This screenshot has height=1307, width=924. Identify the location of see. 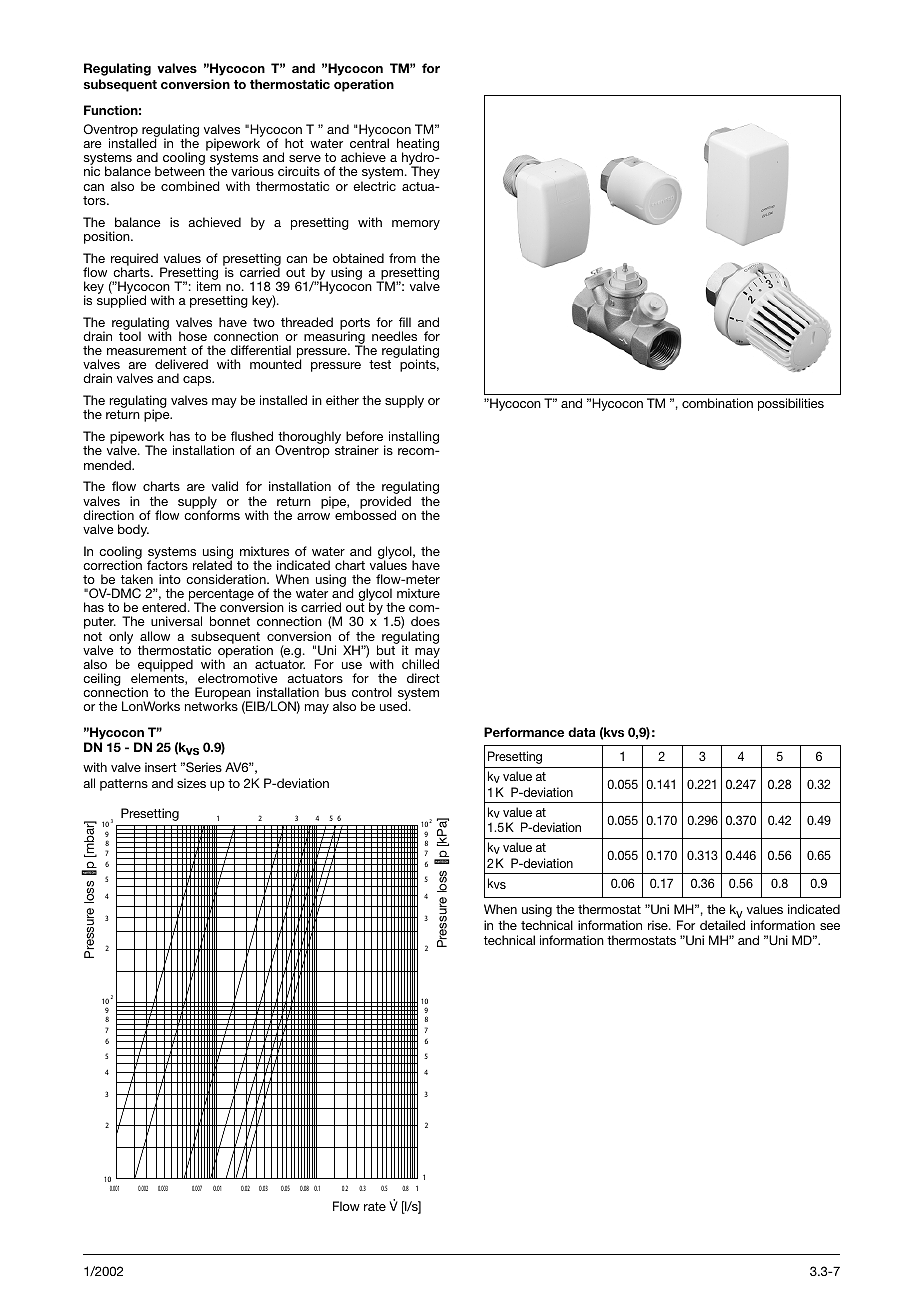
(830, 926).
